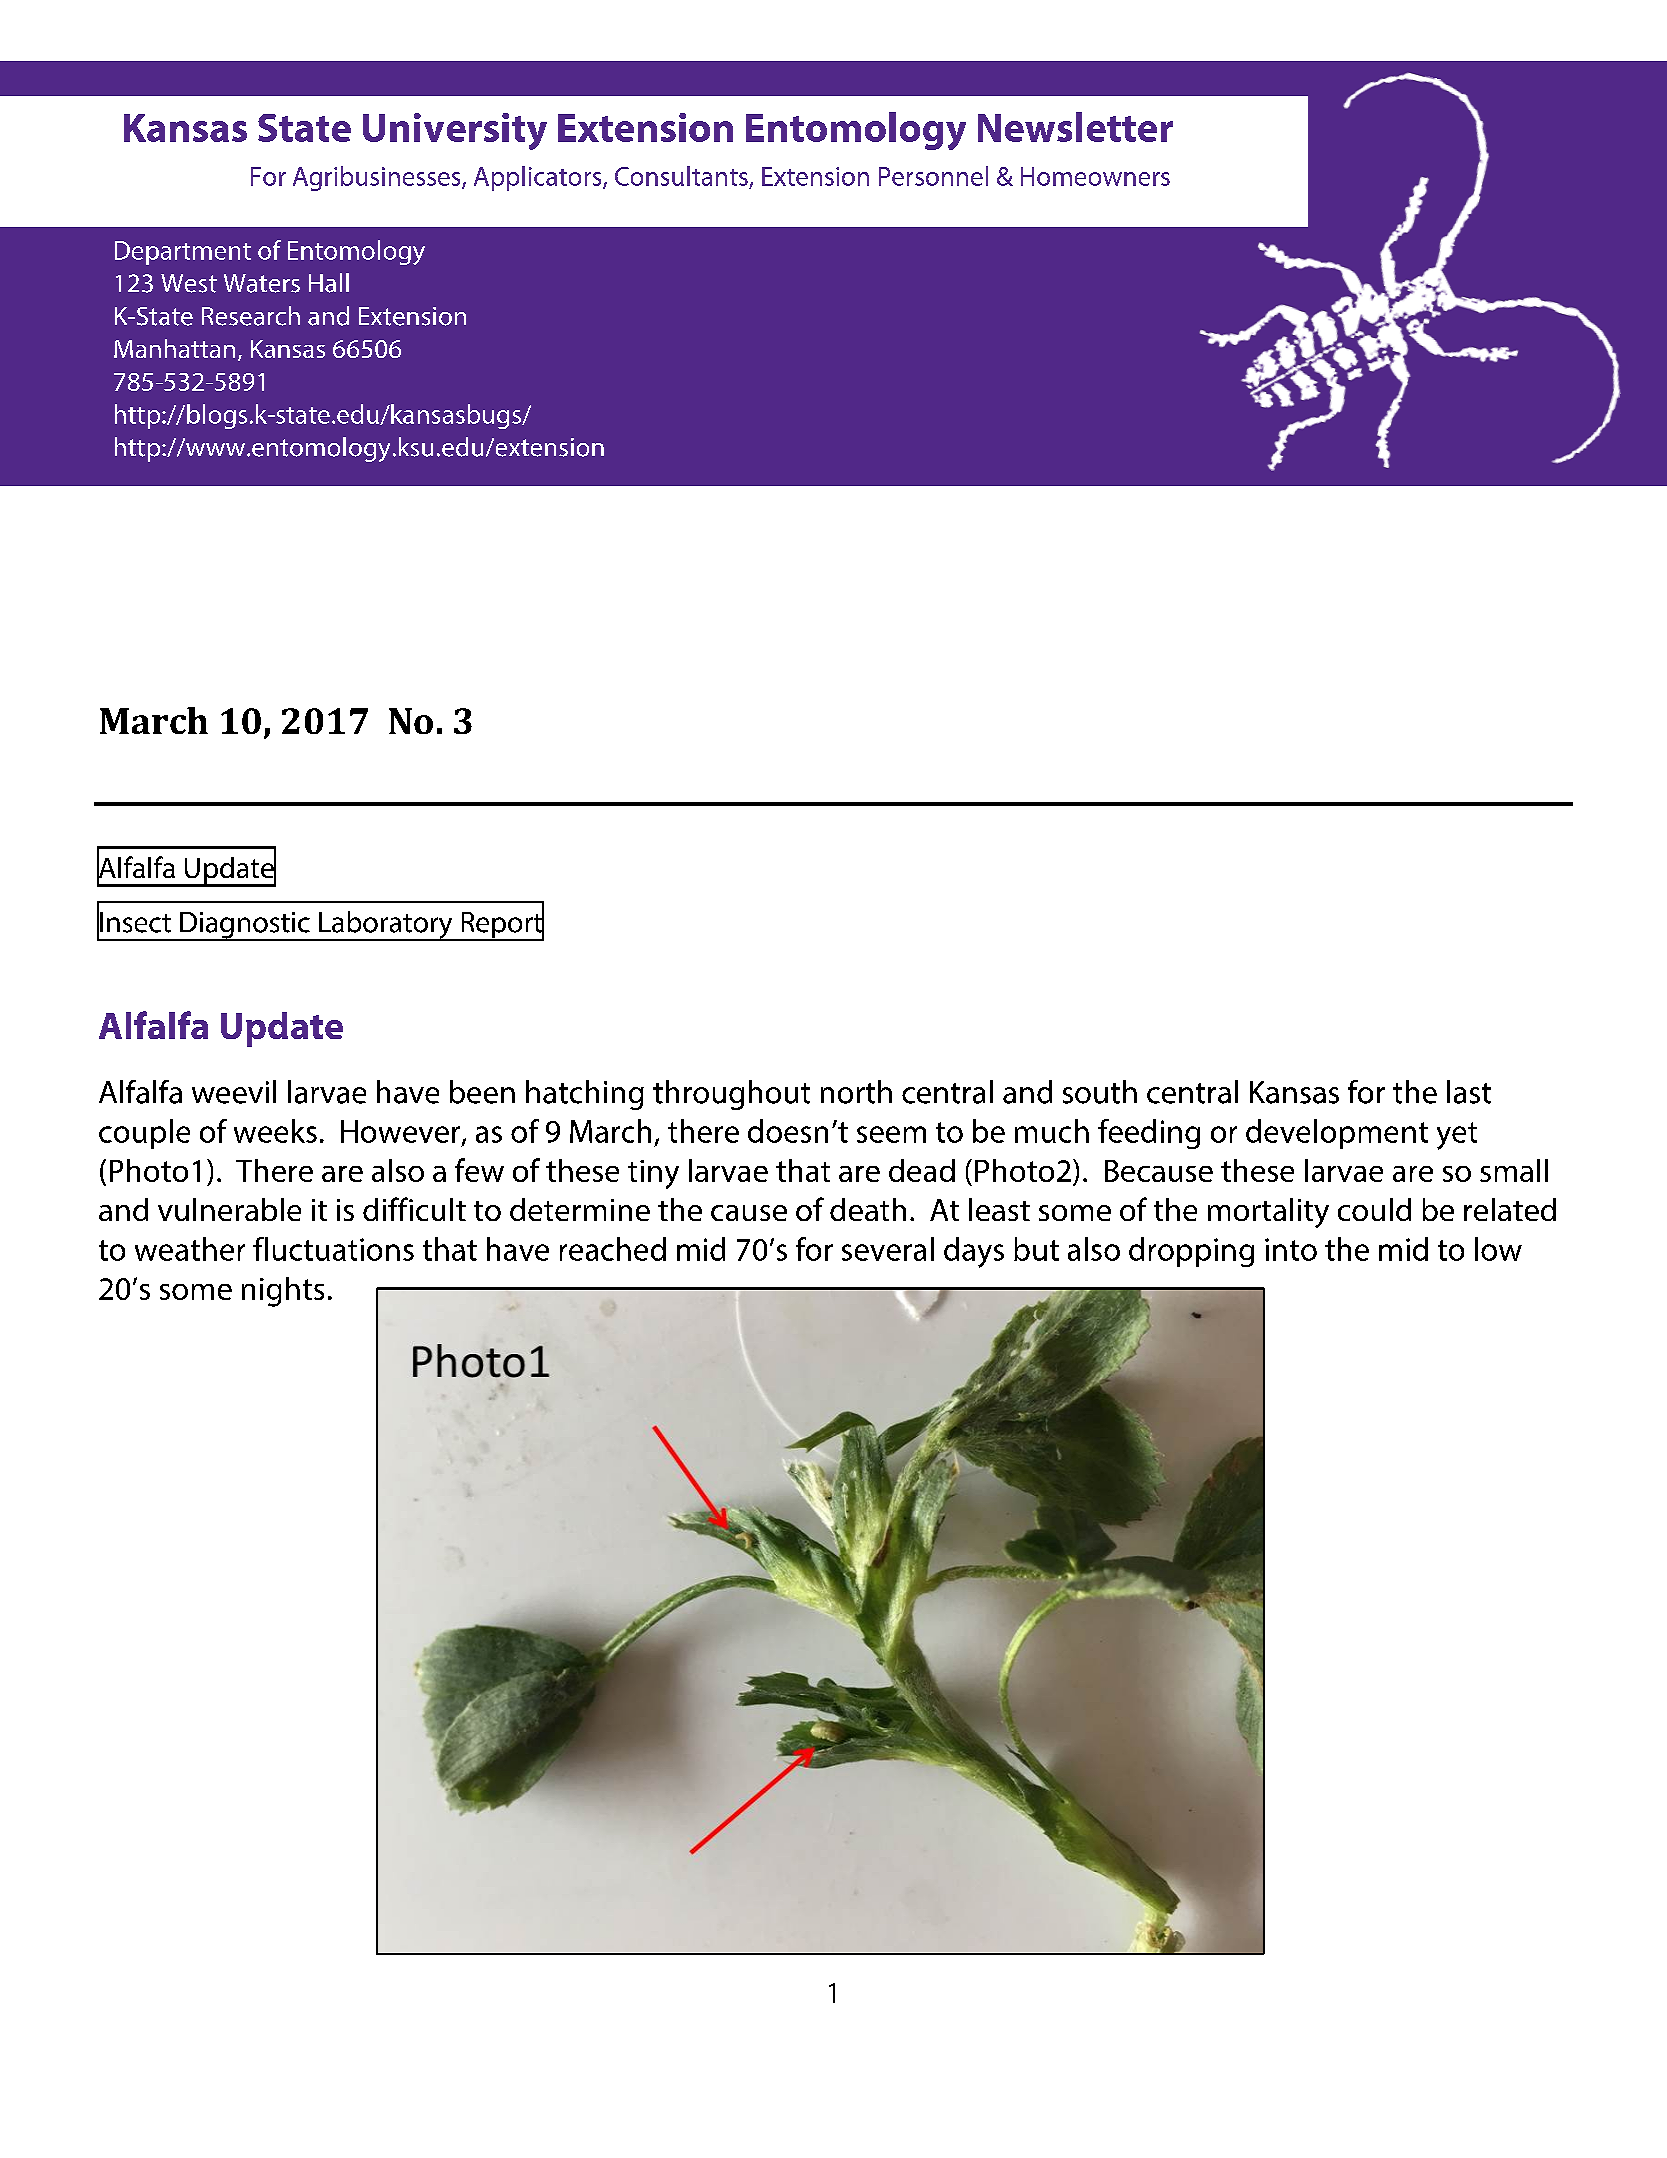  What do you see at coordinates (378, 178) in the image?
I see `Agribusinesses` at bounding box center [378, 178].
